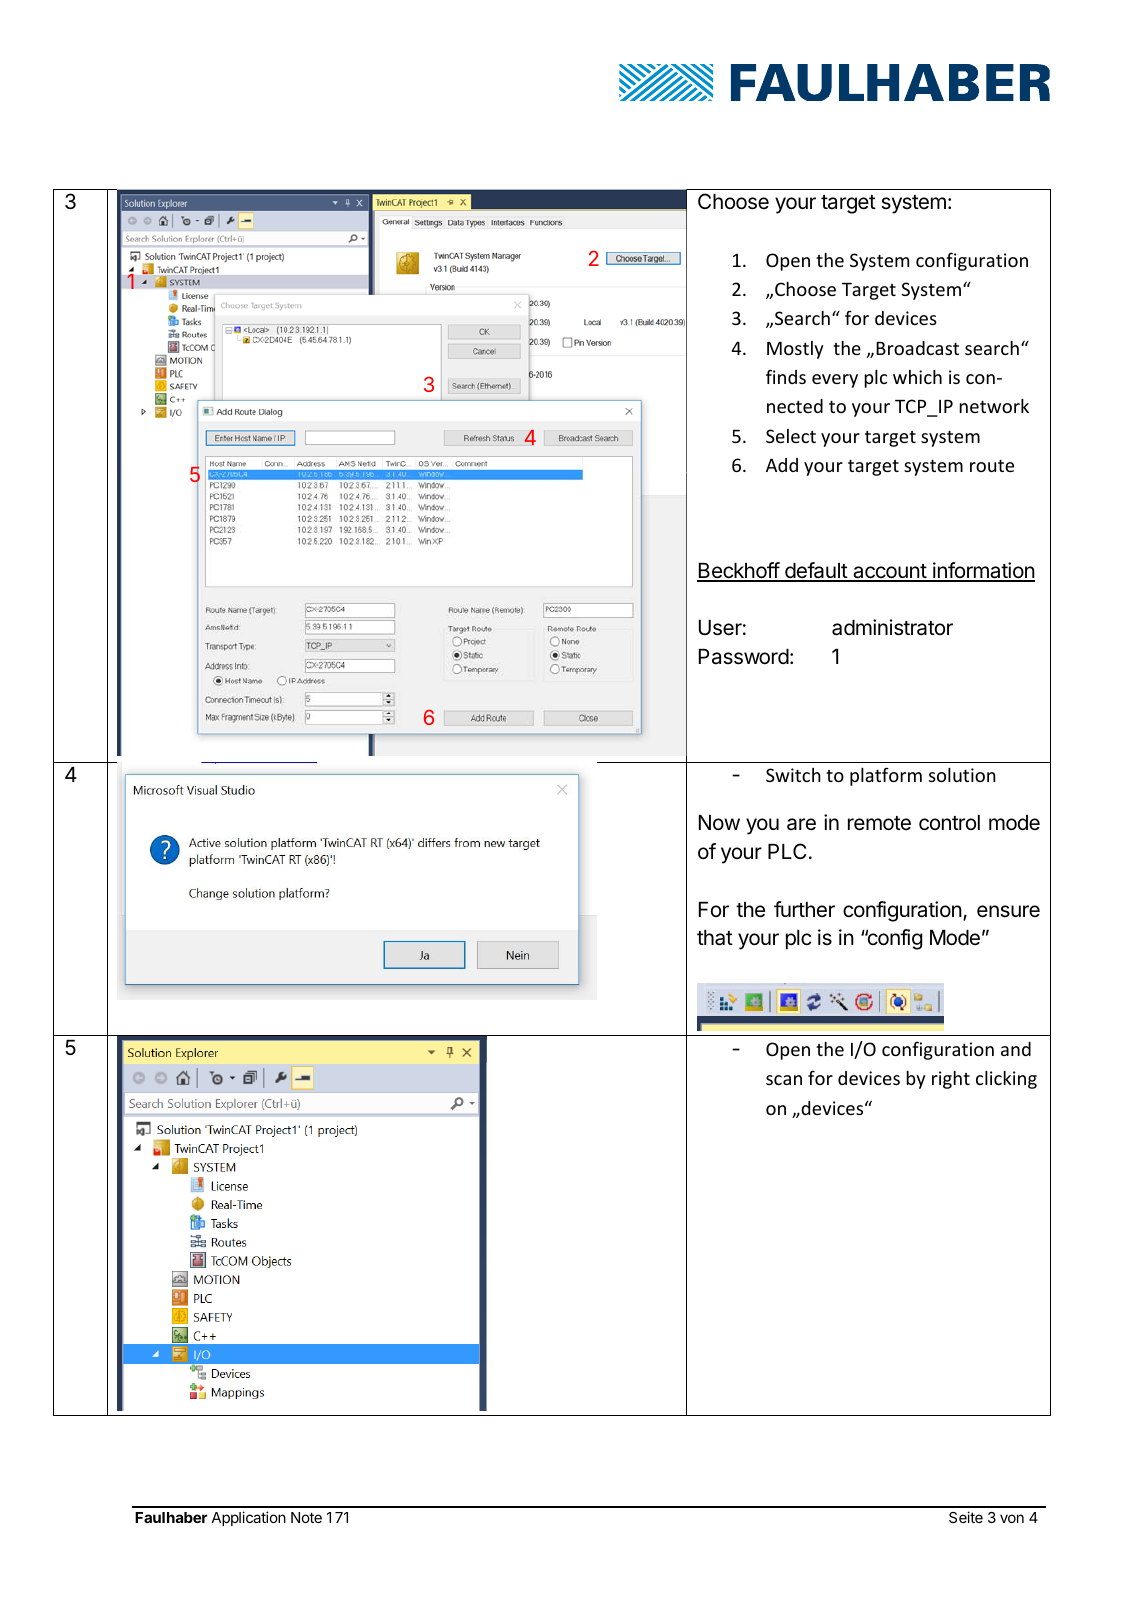 The image size is (1131, 1600). Describe the element at coordinates (951, 1080) in the page. I see `right` at that location.
